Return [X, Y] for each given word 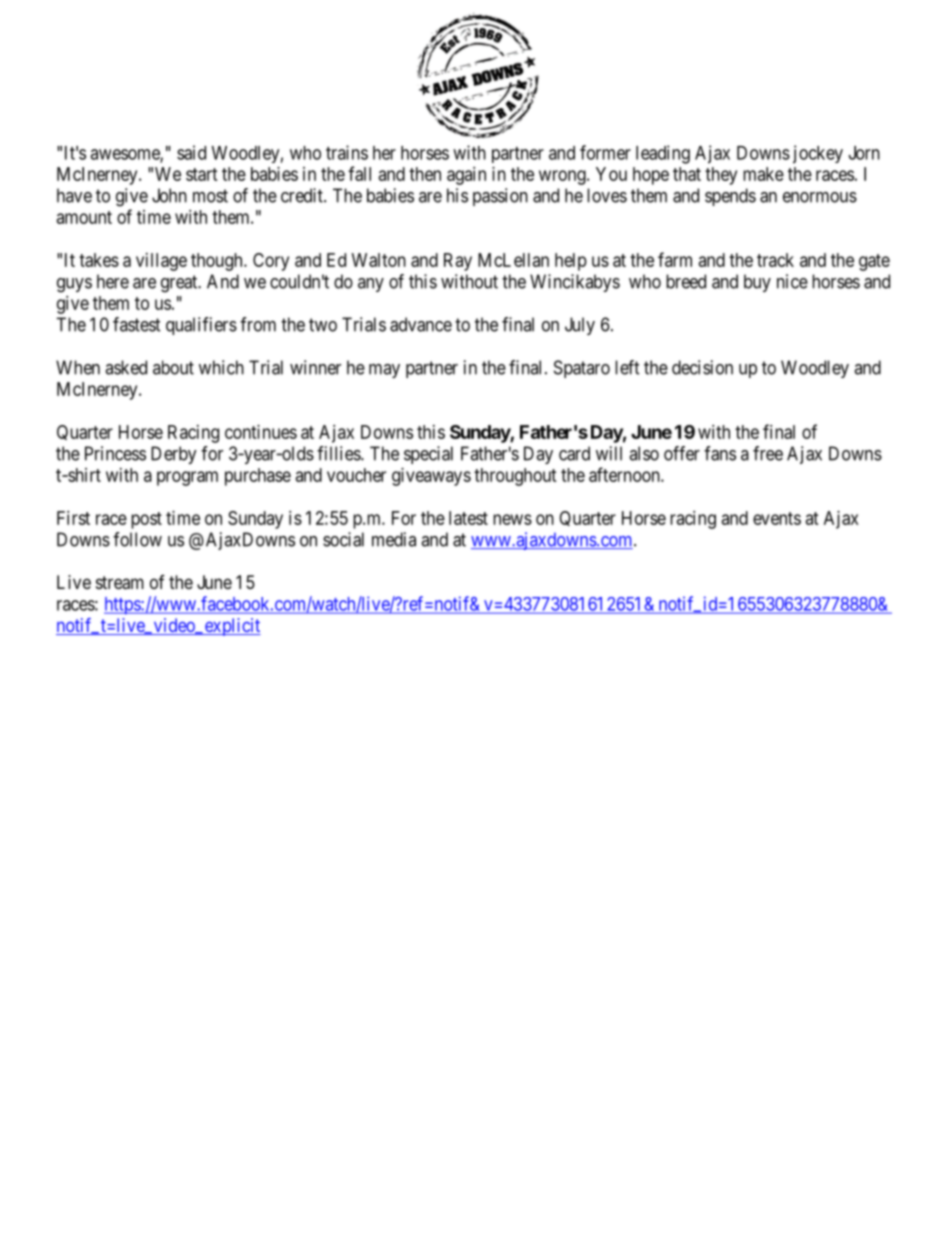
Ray [458, 262]
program [187, 478]
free [768, 453]
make [763, 174]
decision [702, 367]
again [466, 176]
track [775, 260]
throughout [515, 477]
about [173, 367]
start [202, 174]
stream [120, 583]
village [161, 262]
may [384, 371]
